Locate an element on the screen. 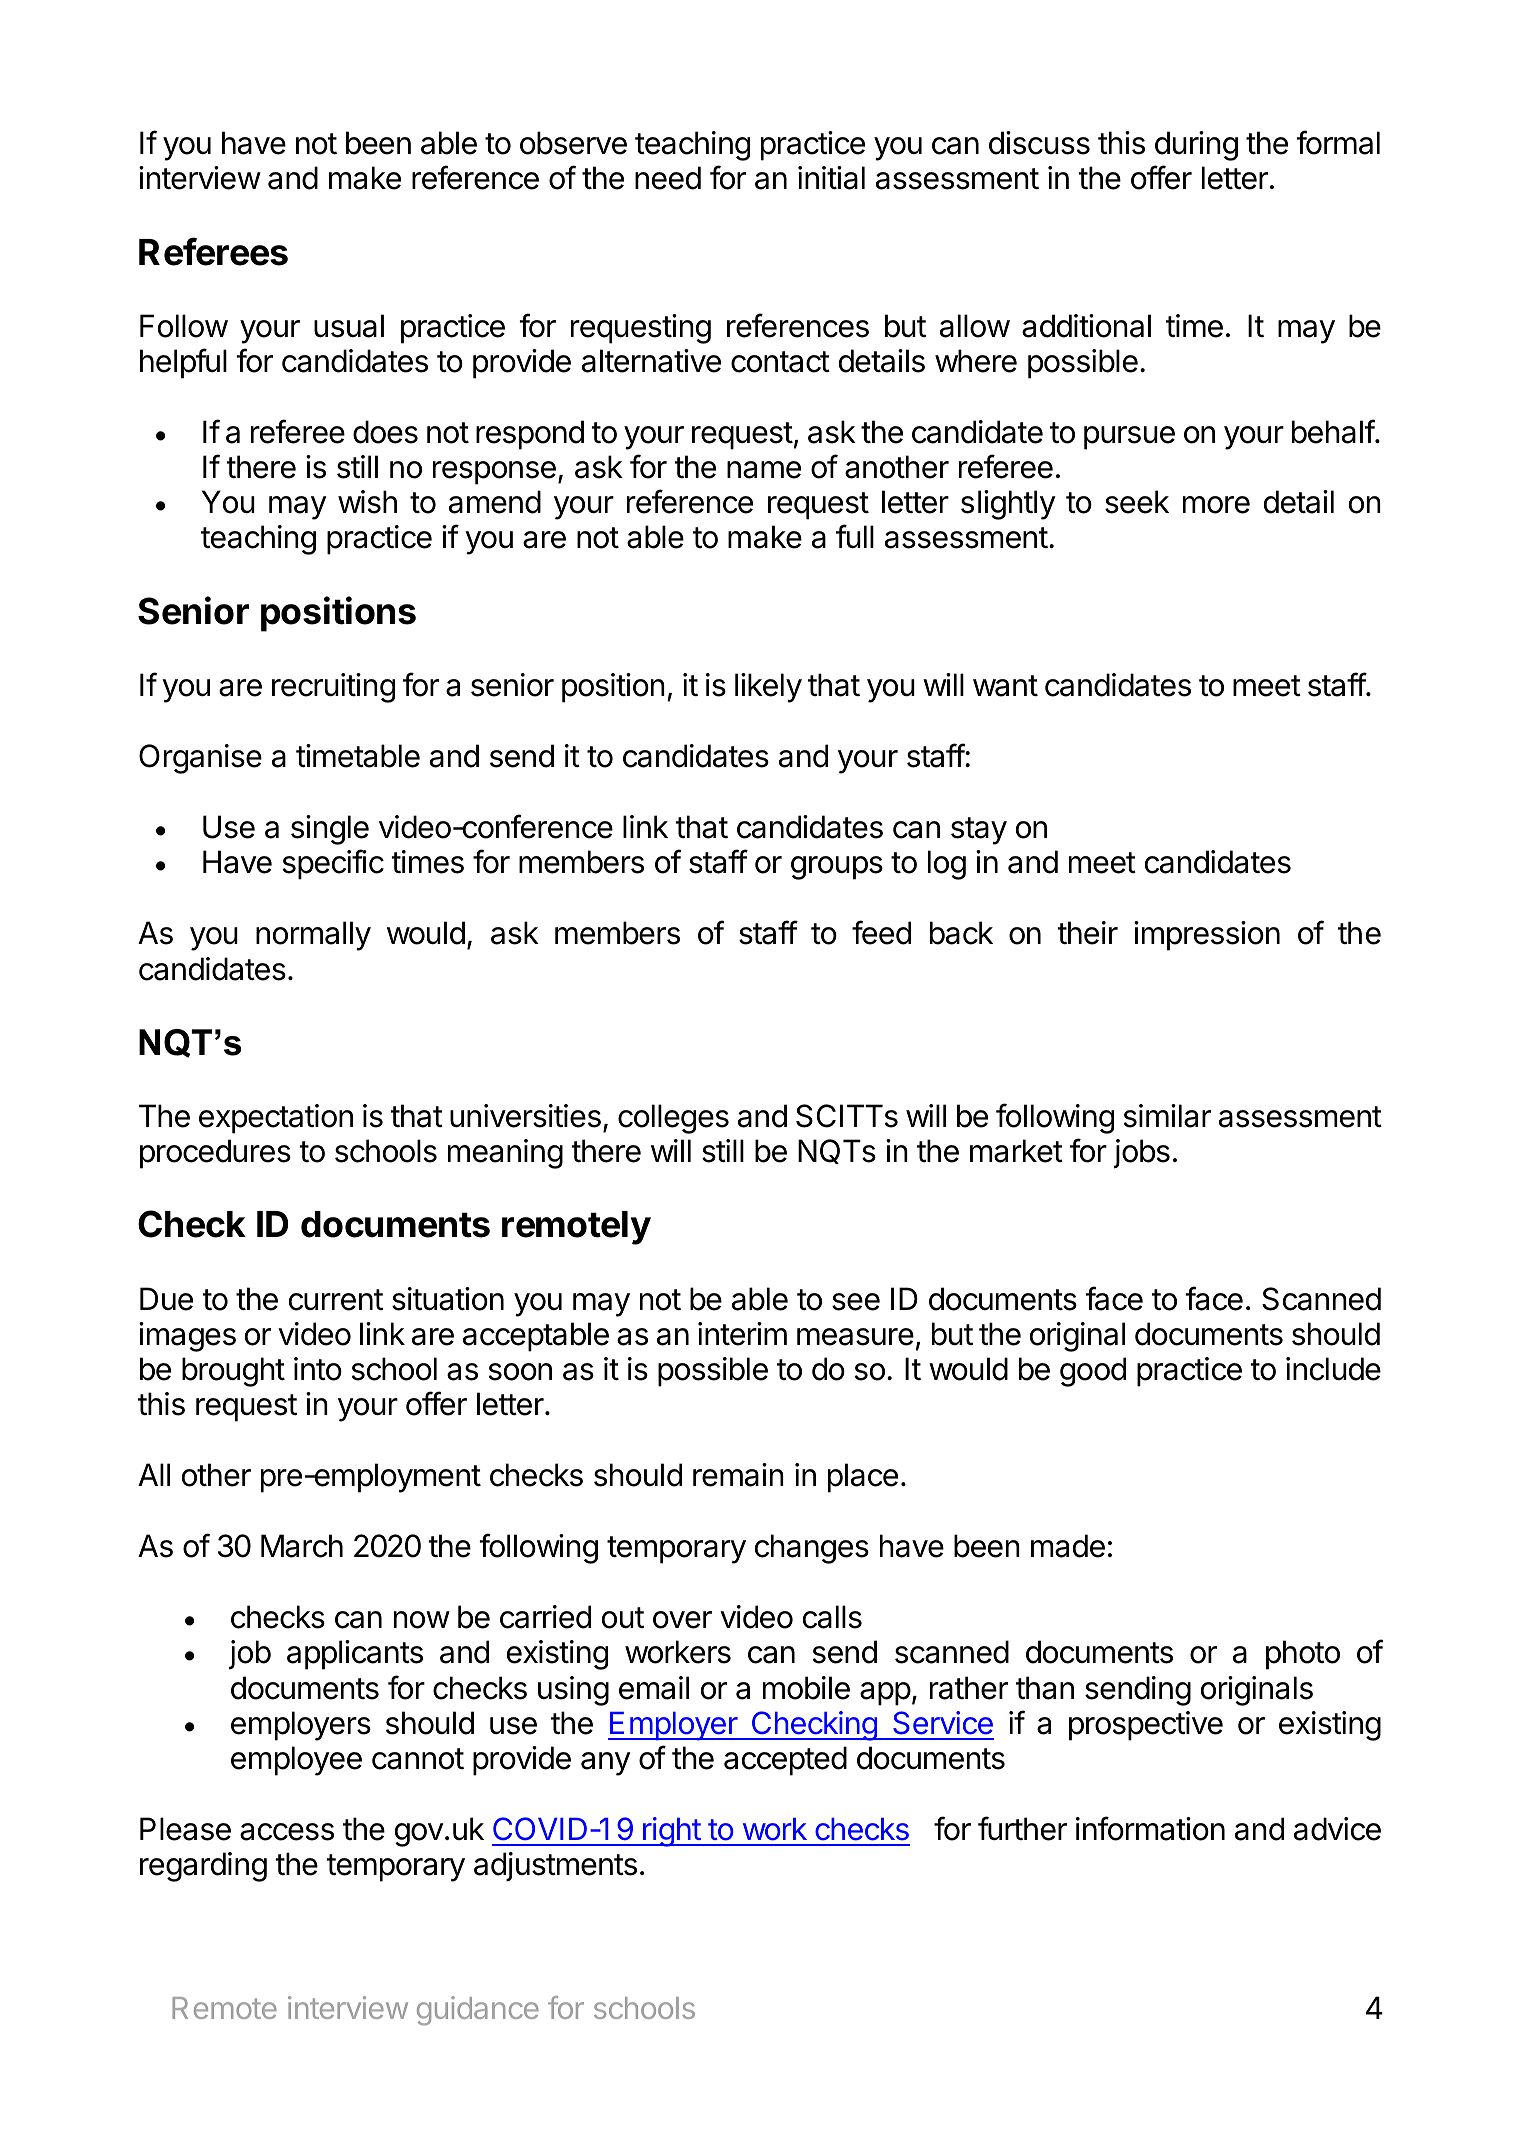  usual is located at coordinates (349, 326).
